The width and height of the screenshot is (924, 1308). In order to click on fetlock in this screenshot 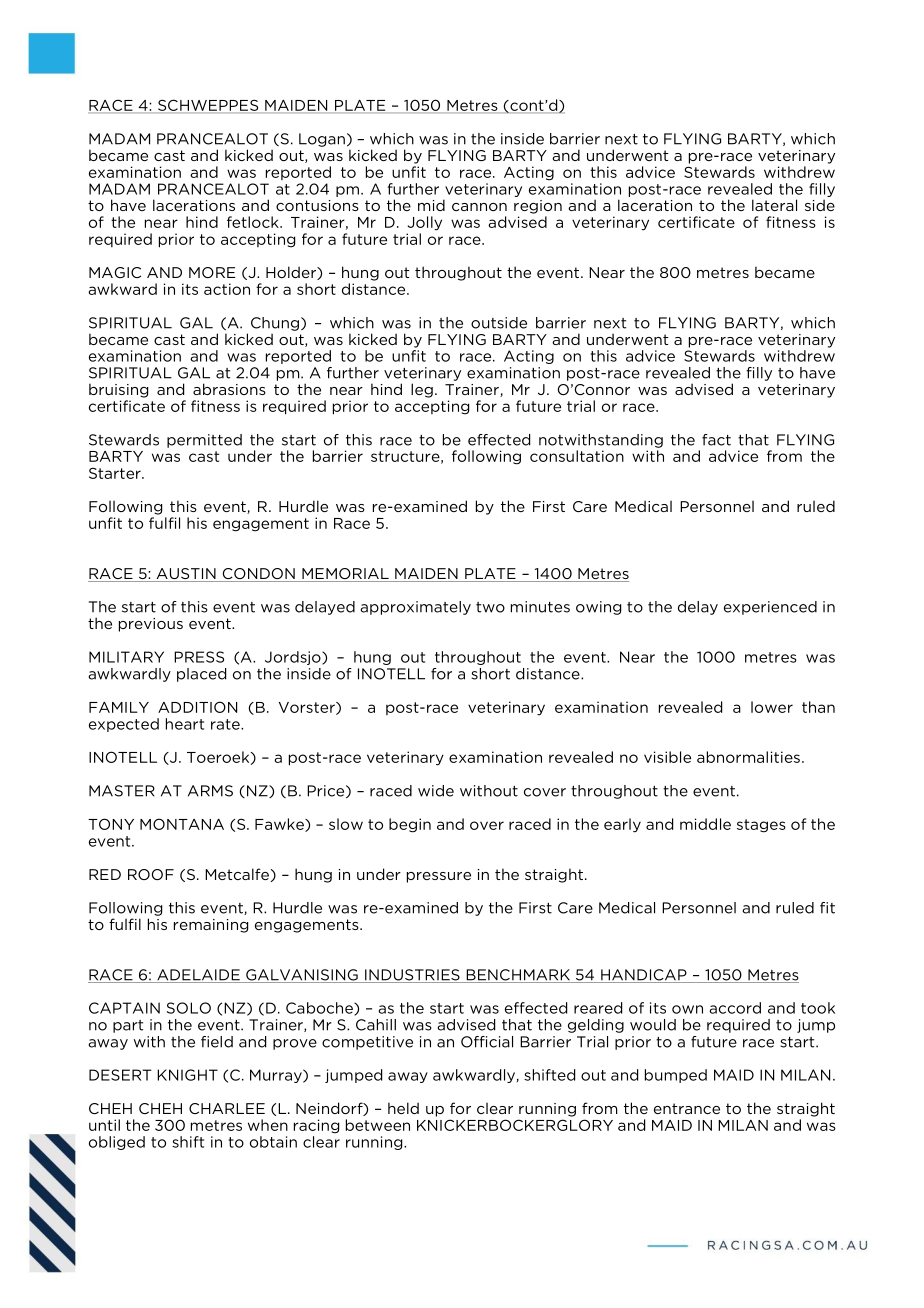, I will do `click(254, 222)`.
